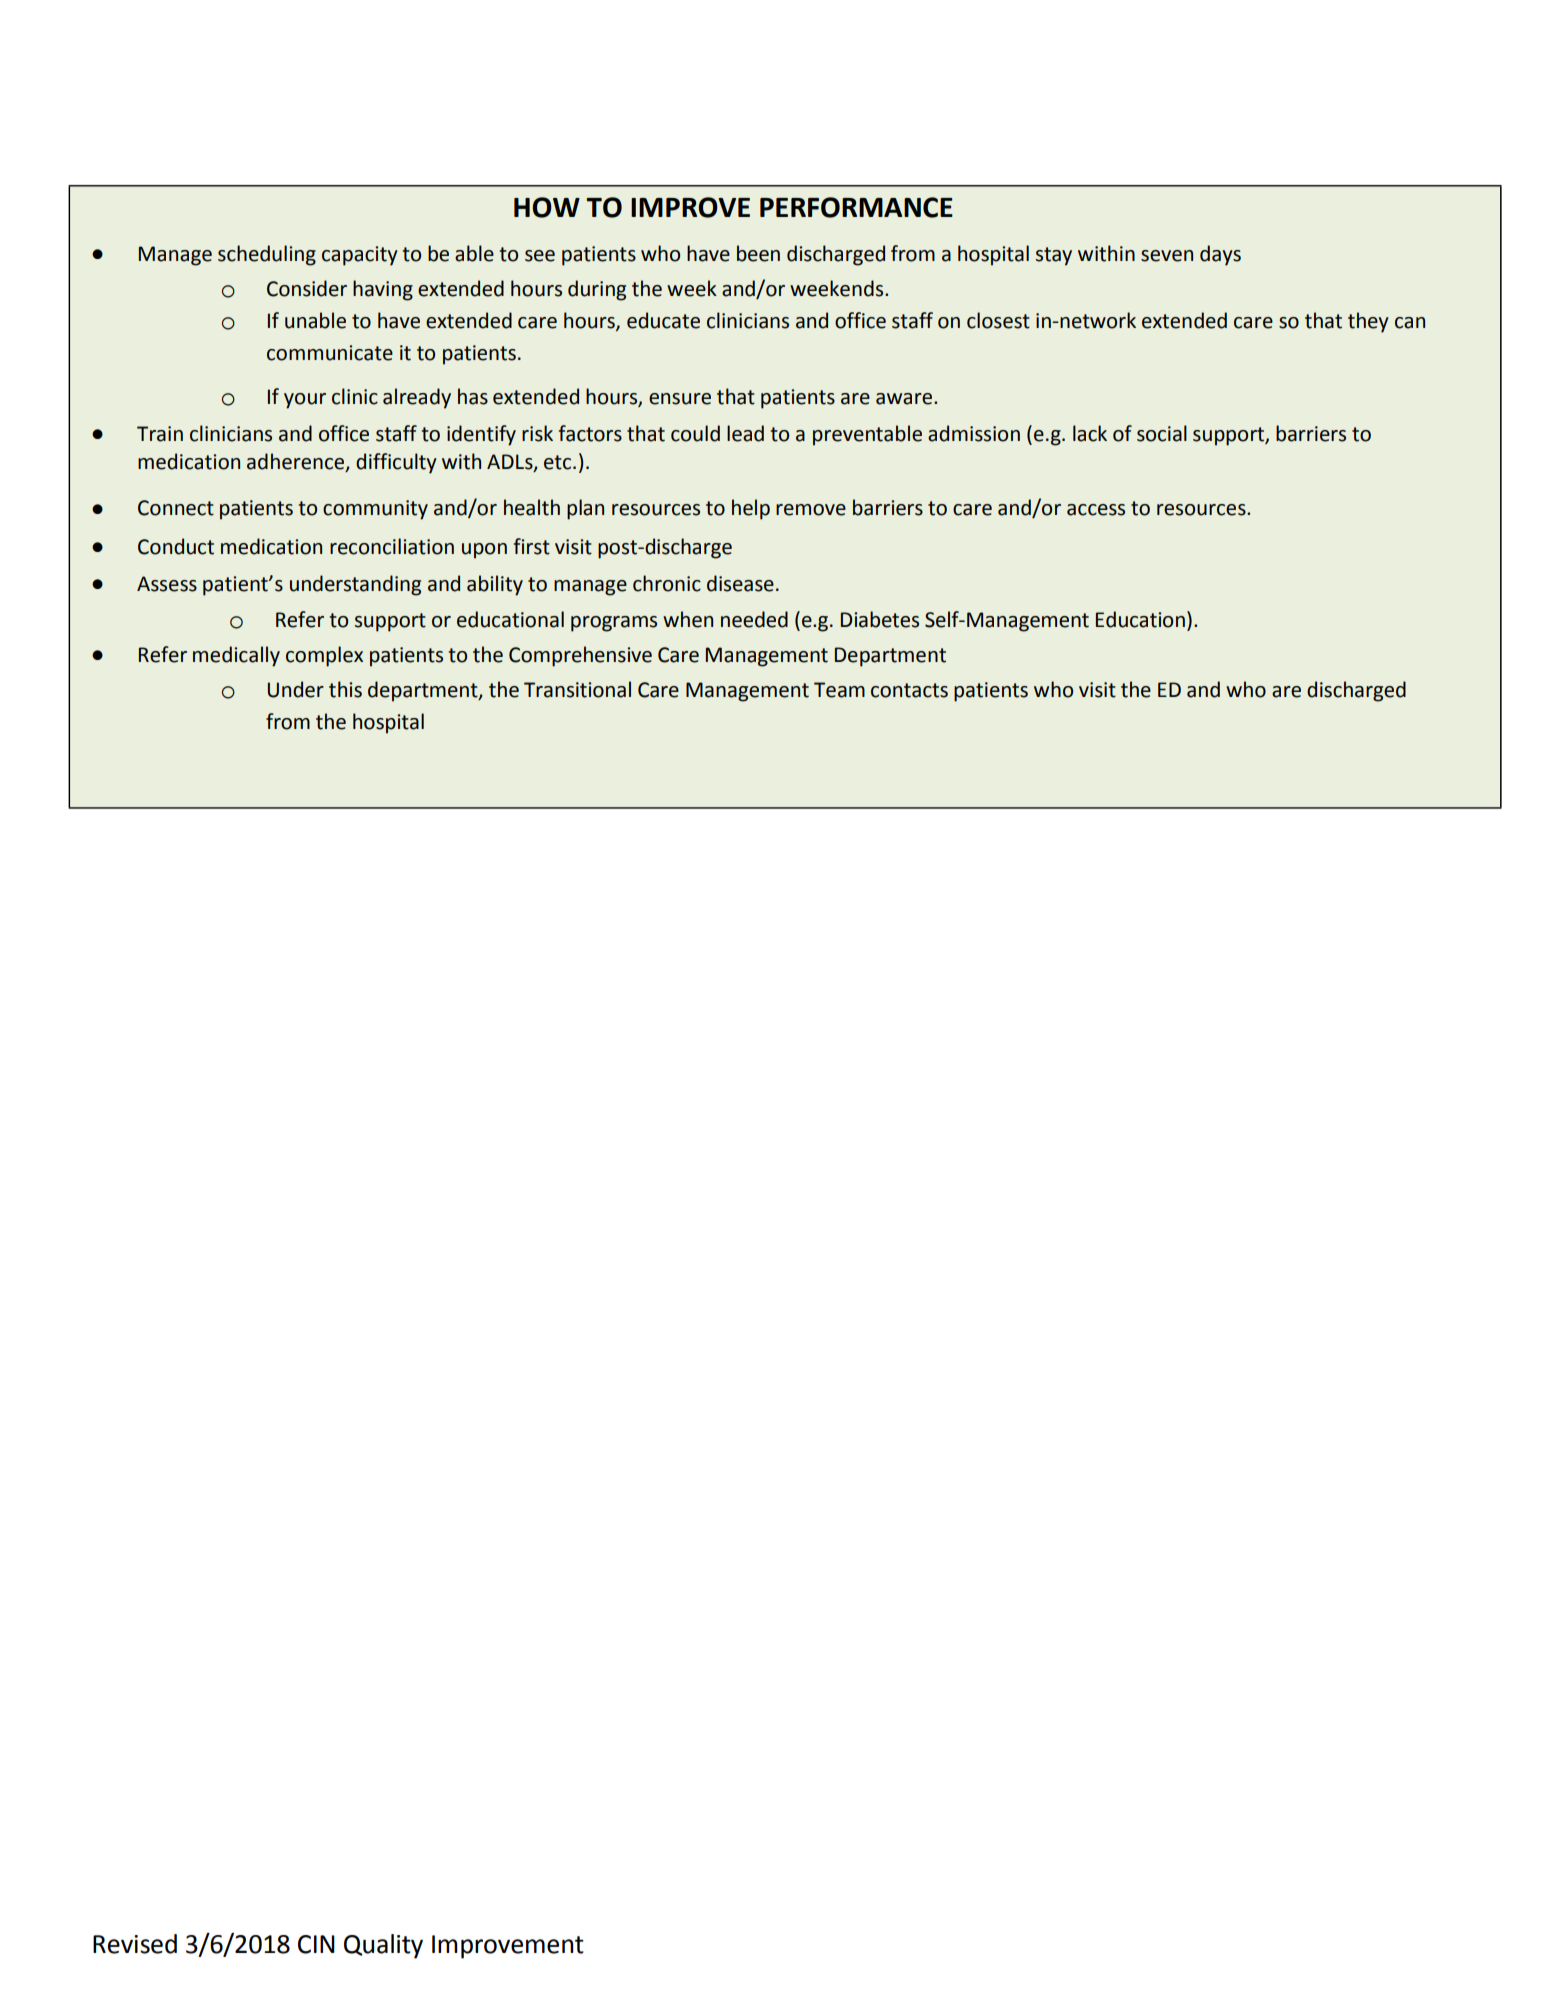  What do you see at coordinates (1220, 255) in the image?
I see `days` at bounding box center [1220, 255].
